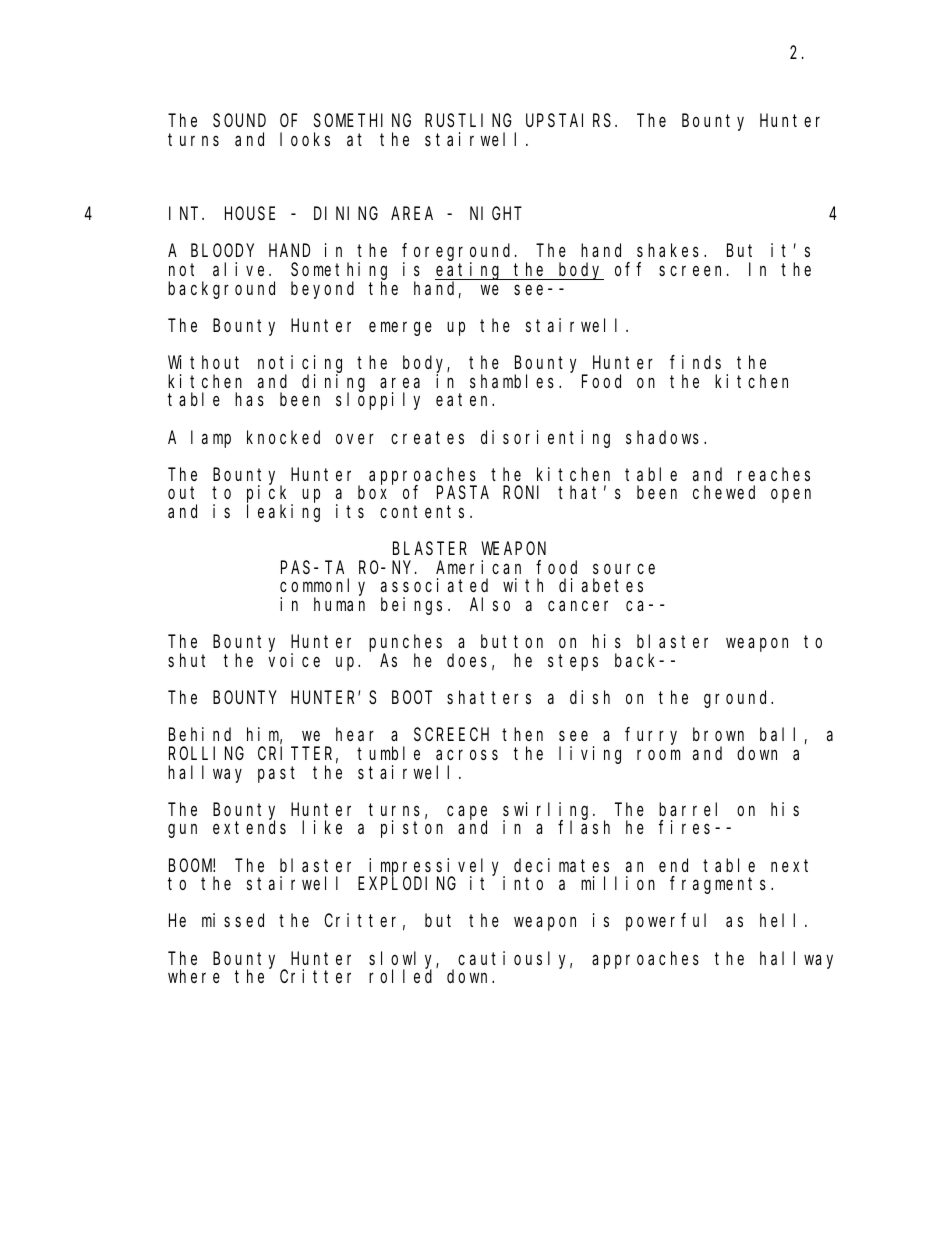 The width and height of the screenshot is (952, 1233). What do you see at coordinates (206, 753) in the screenshot?
I see `ROLLING` at bounding box center [206, 753].
